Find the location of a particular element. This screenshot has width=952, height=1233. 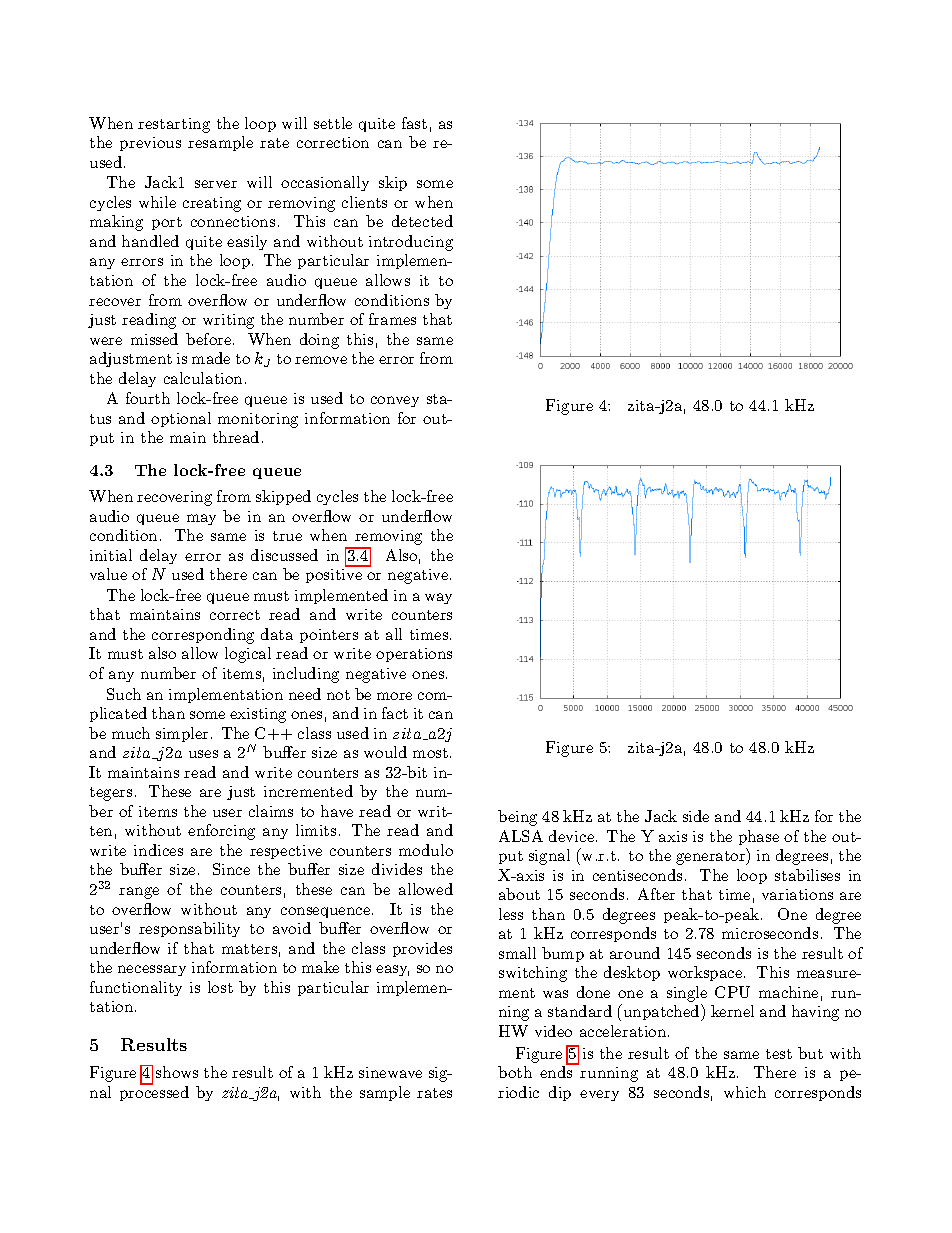

side is located at coordinates (696, 816).
